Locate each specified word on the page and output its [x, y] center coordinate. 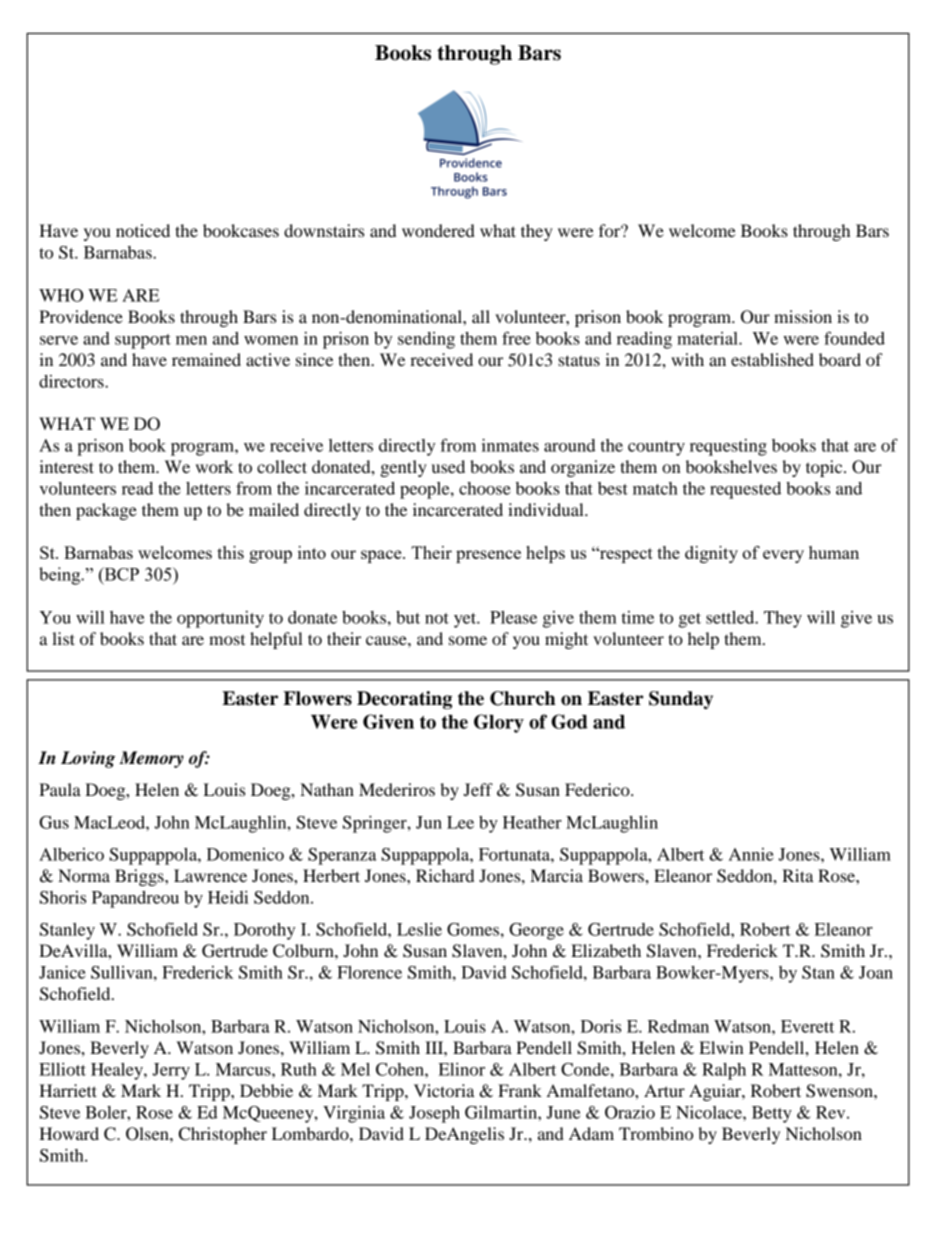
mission [803, 316]
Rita [798, 875]
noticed [143, 230]
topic [825, 468]
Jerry [171, 1071]
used [448, 466]
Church [523, 698]
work [214, 466]
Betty [772, 1114]
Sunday [681, 700]
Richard [445, 875]
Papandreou [135, 899]
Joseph [434, 1114]
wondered [438, 230]
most [227, 640]
